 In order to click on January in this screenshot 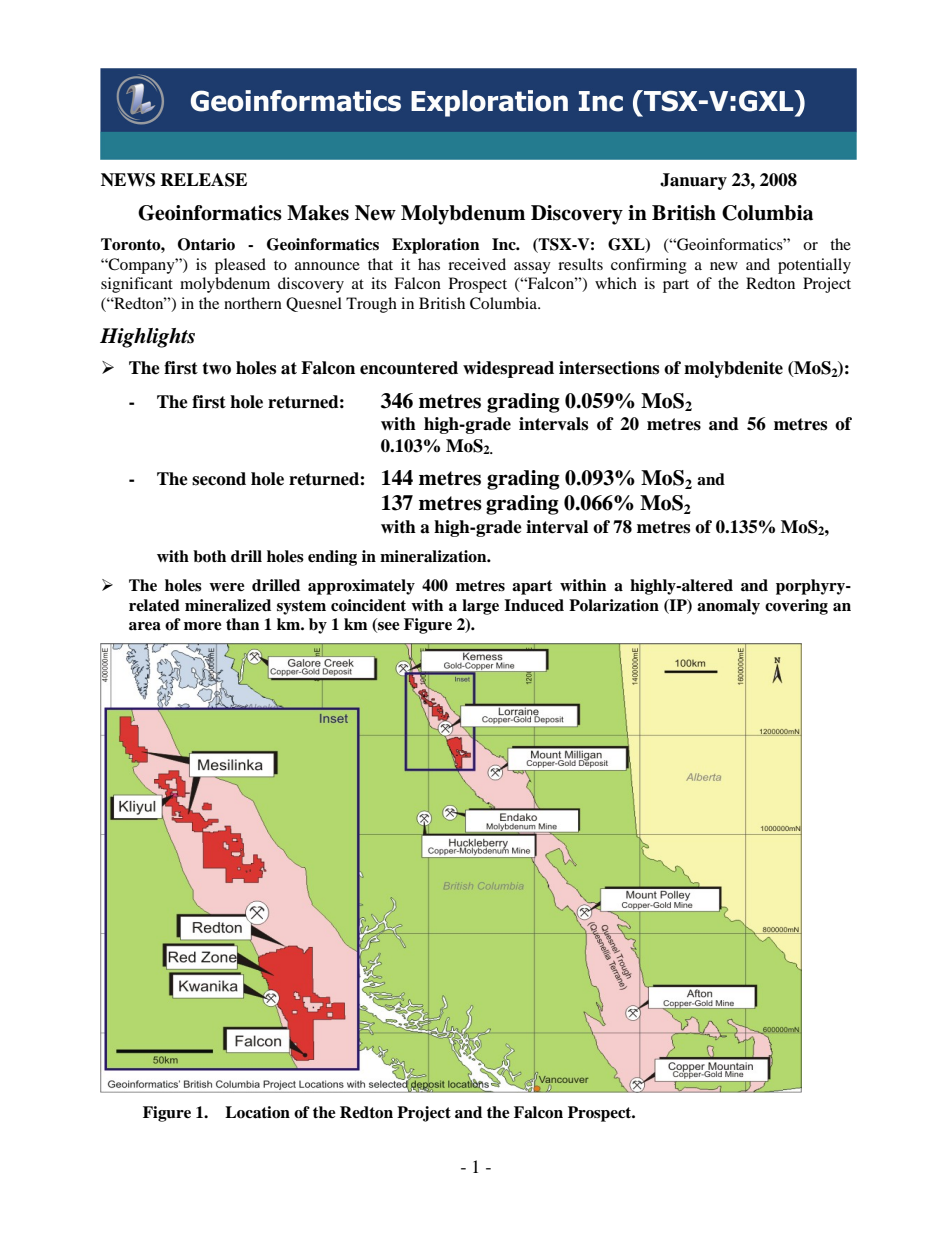, I will do `click(693, 181)`.
